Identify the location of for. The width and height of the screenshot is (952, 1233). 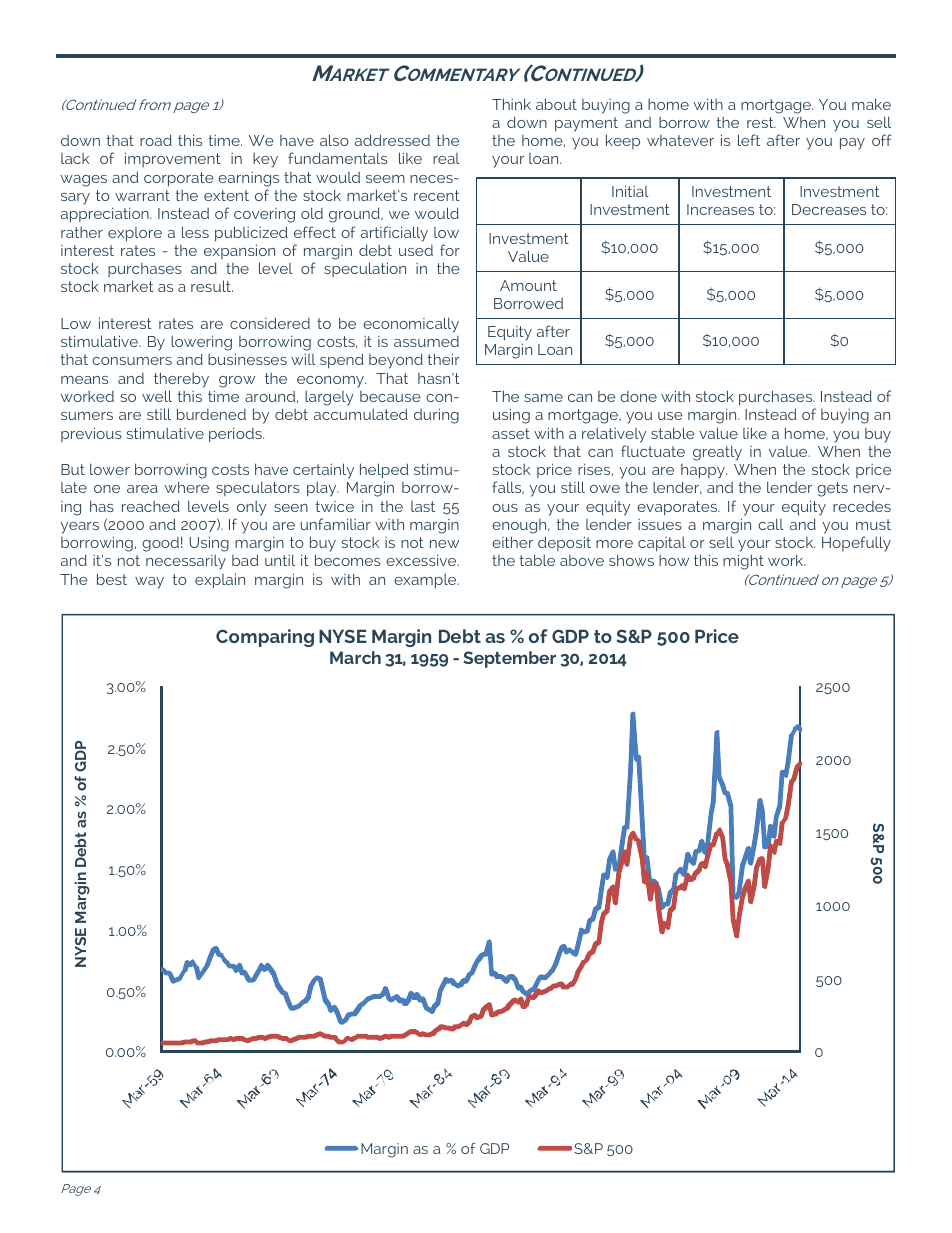
(450, 250).
